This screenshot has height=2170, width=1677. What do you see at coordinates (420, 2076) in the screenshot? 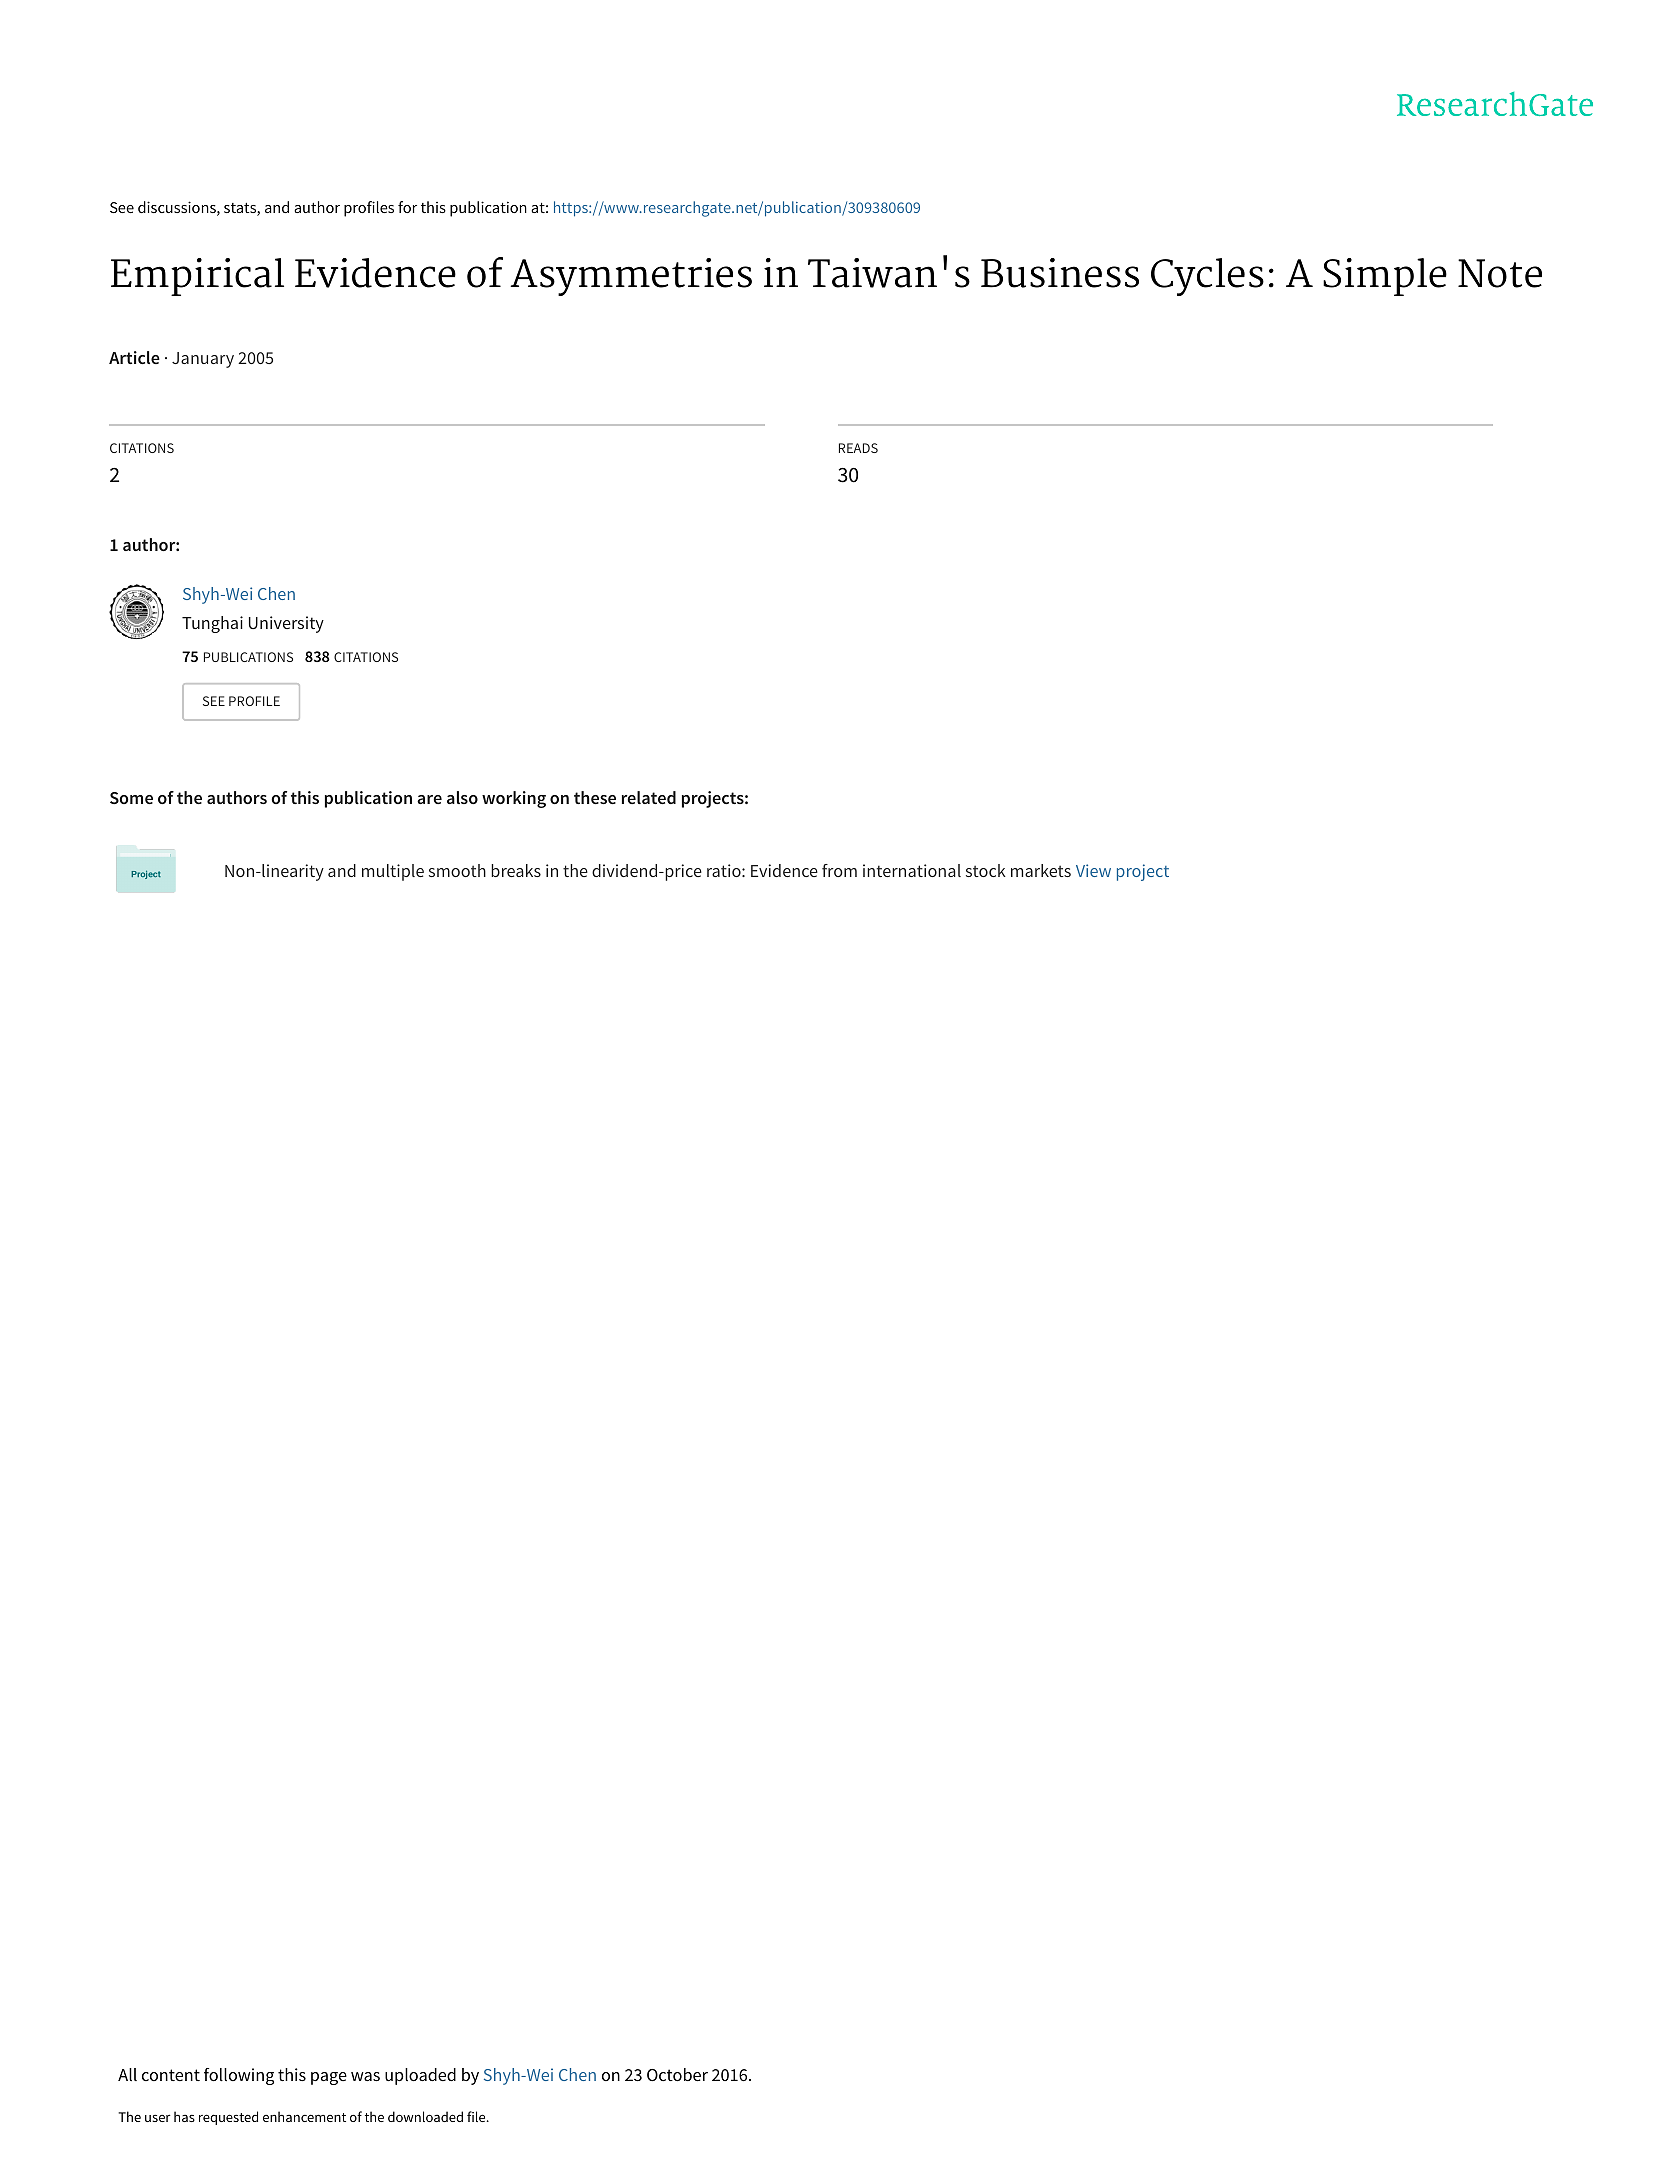
I see `uploaded` at bounding box center [420, 2076].
